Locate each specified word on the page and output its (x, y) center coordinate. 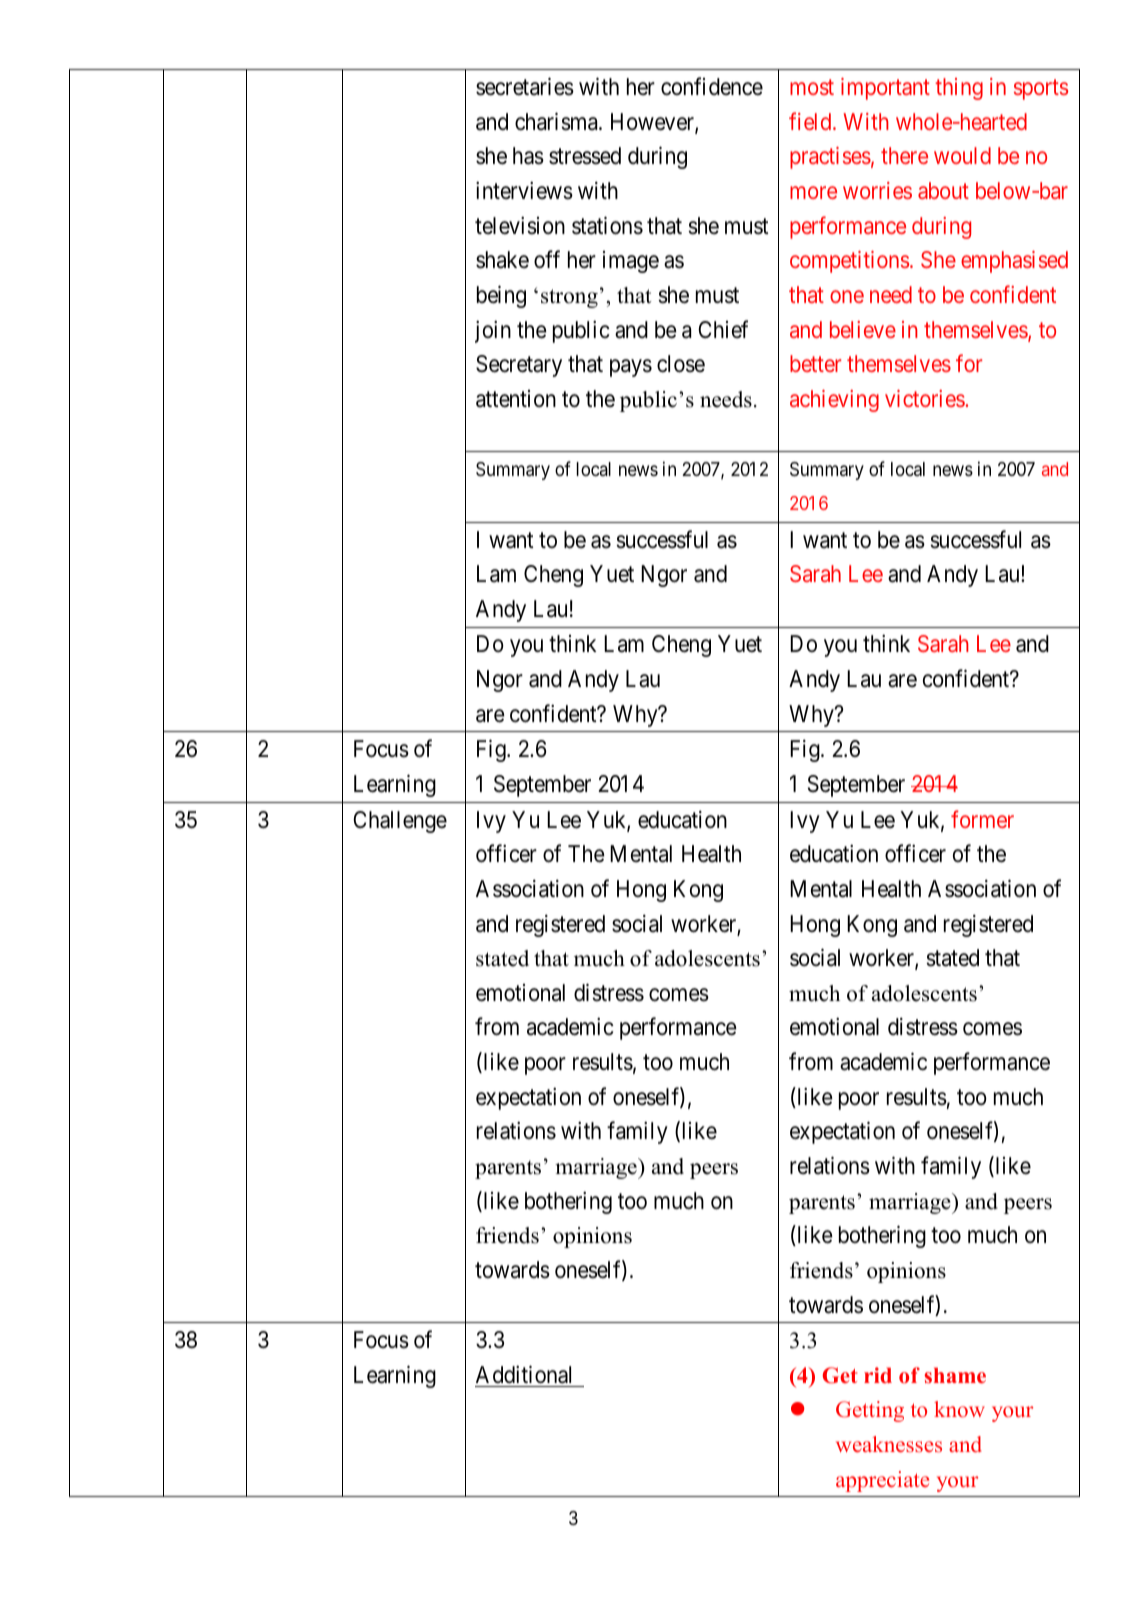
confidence (712, 86)
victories (925, 398)
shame (955, 1375)
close (681, 364)
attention (516, 399)
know (959, 1409)
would (962, 155)
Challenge (400, 822)
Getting (870, 1411)
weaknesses (889, 1444)
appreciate (882, 1481)
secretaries (525, 86)
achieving (834, 401)
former (982, 819)
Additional (523, 1374)
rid (878, 1375)
